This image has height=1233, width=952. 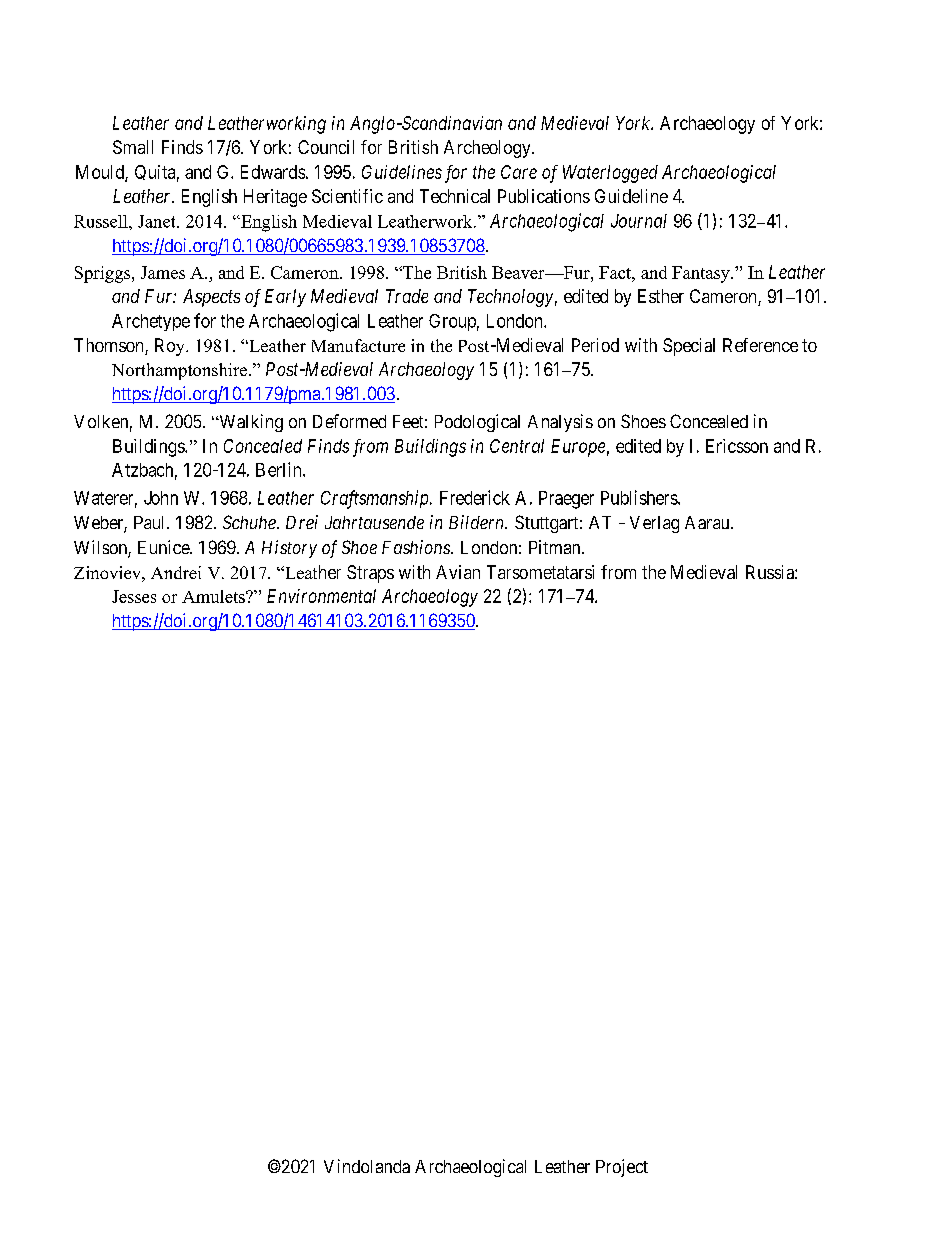 I want to click on Project, so click(x=622, y=1168).
